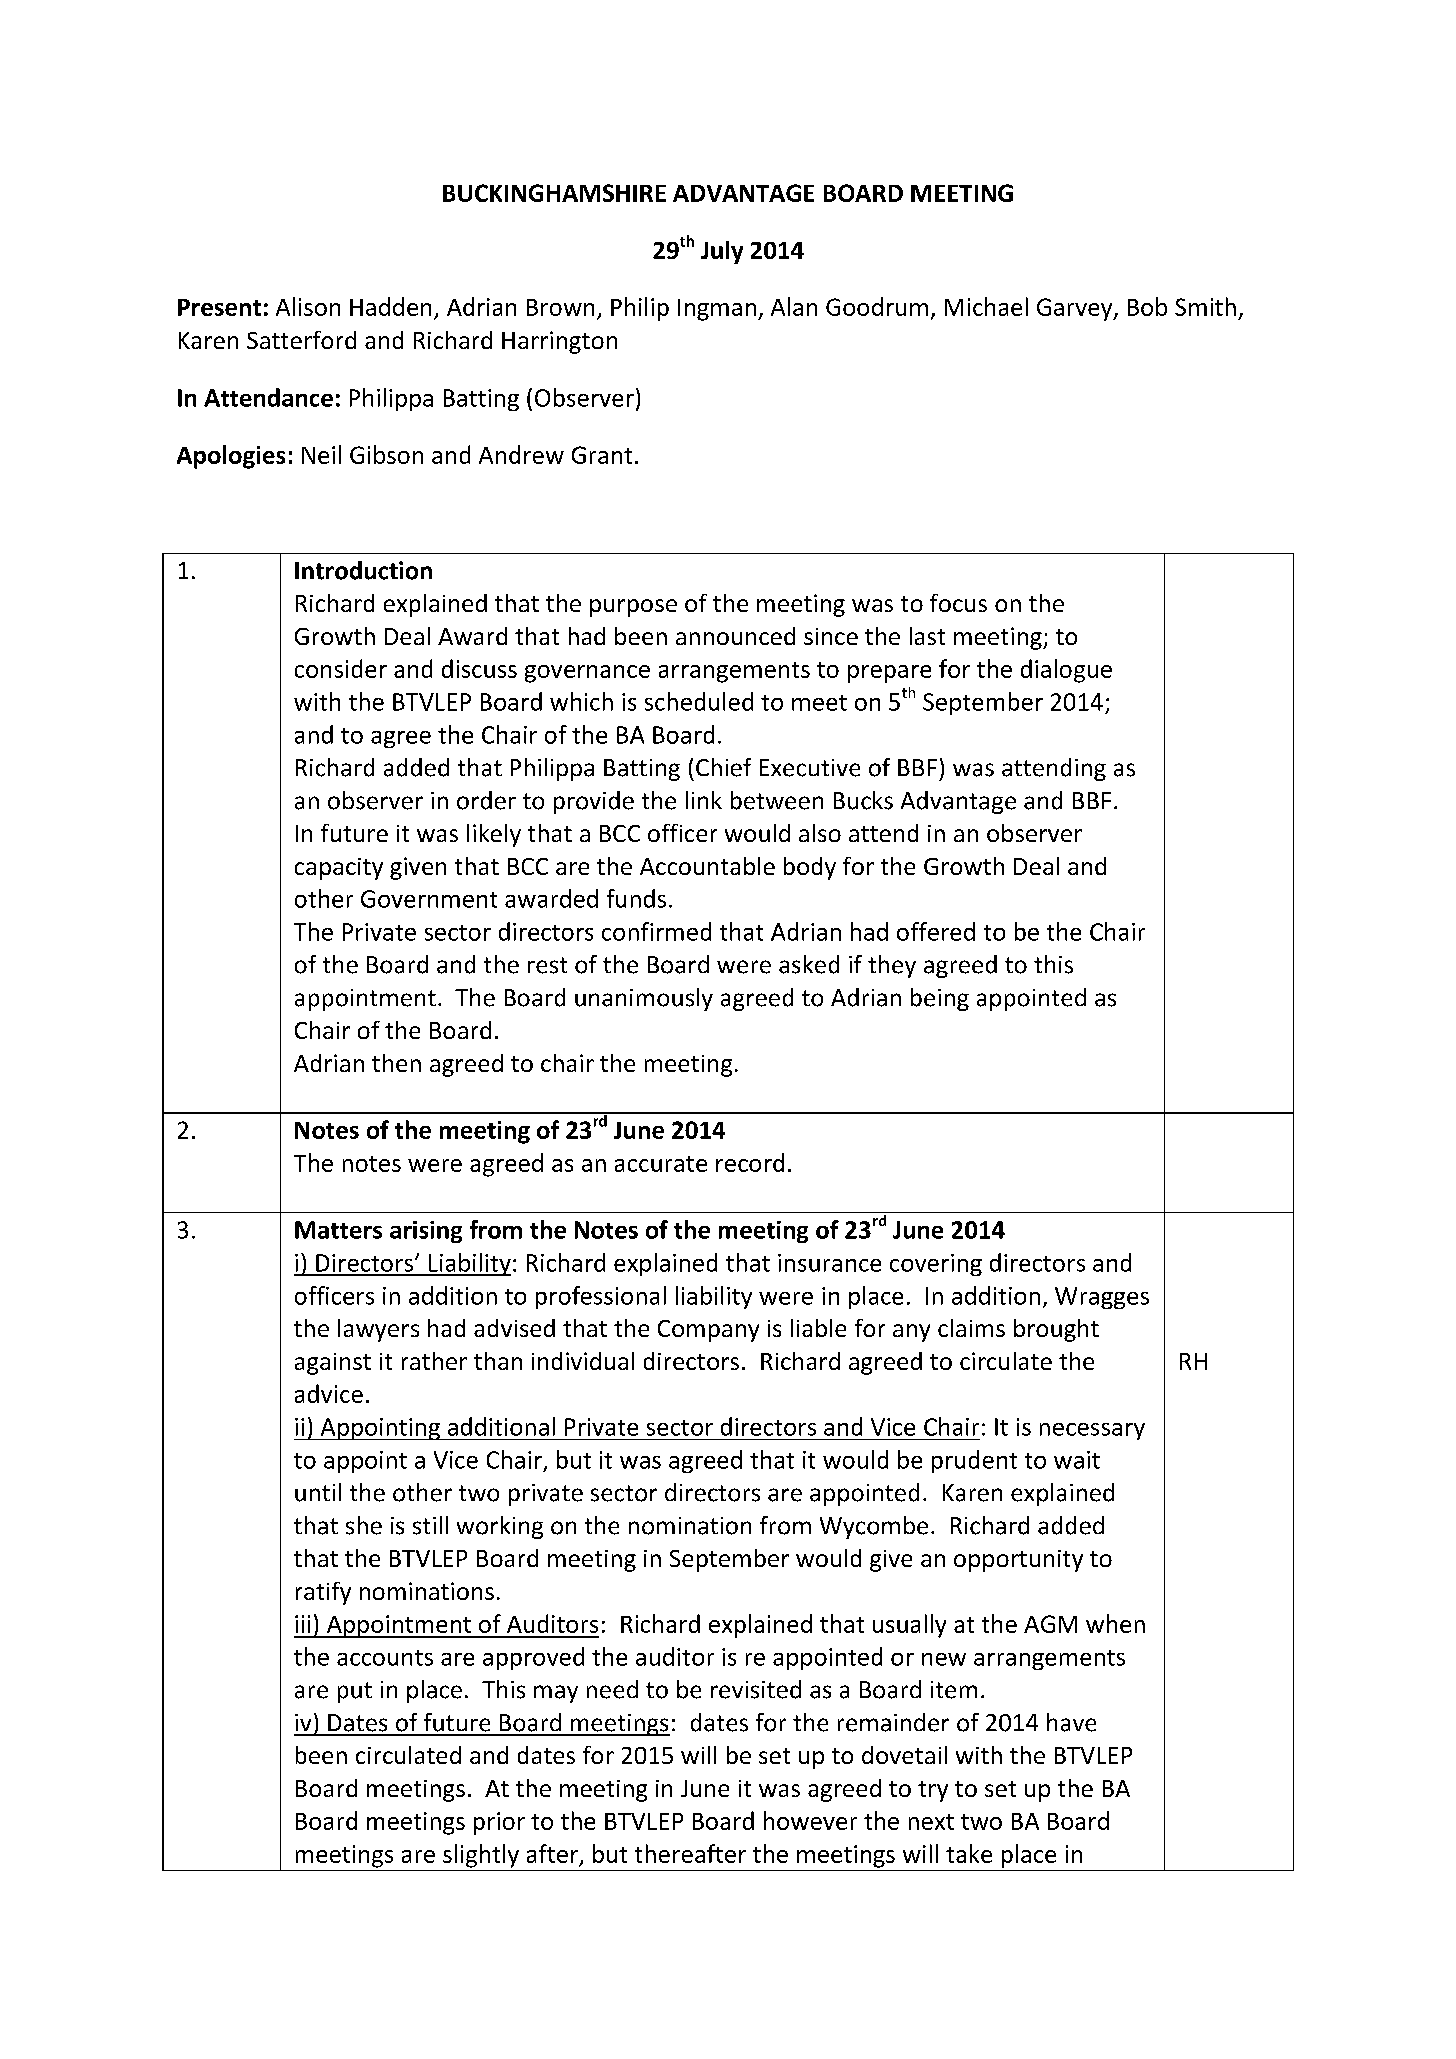 The width and height of the screenshot is (1456, 2059). I want to click on July, so click(722, 252).
